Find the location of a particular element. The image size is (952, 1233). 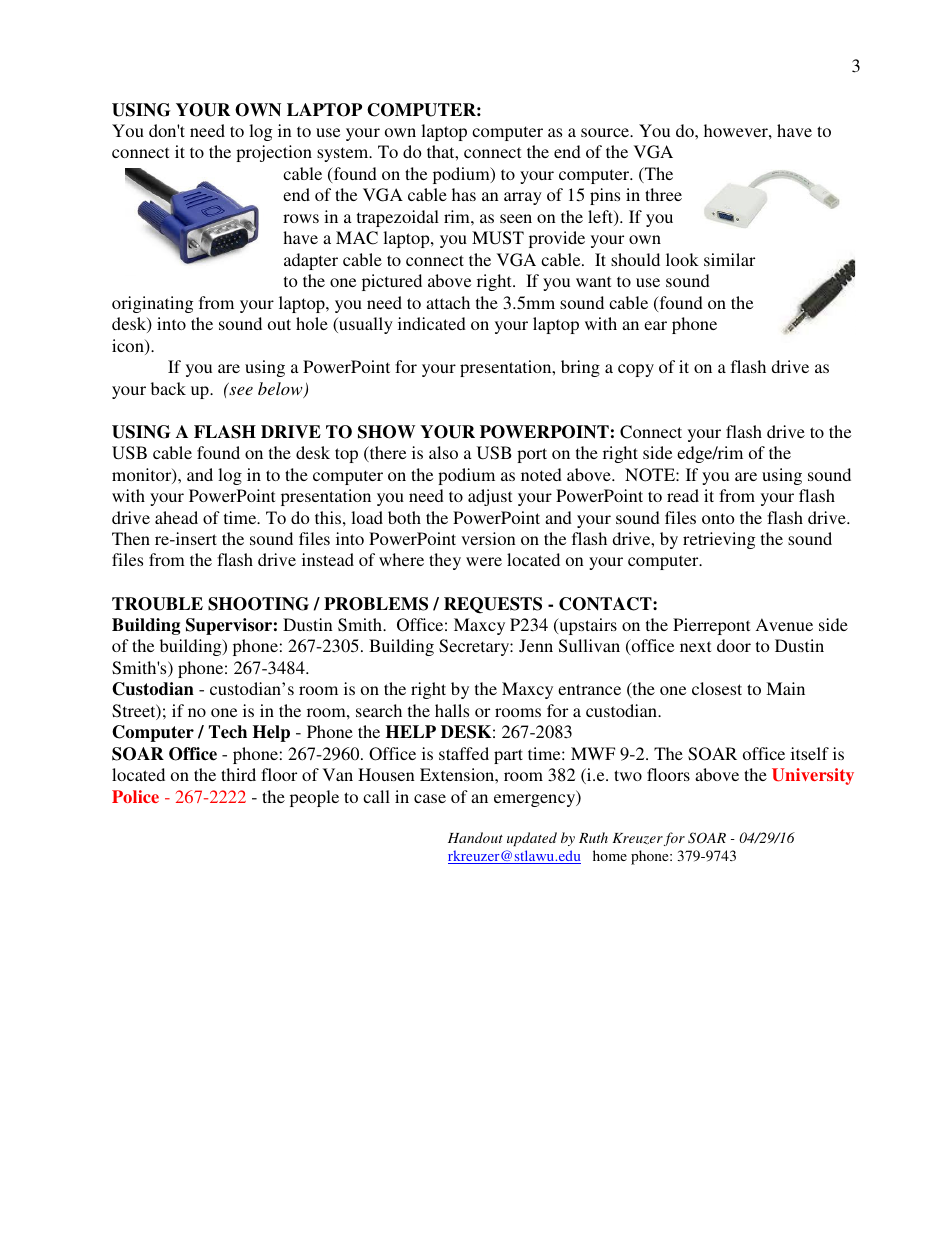

indicated is located at coordinates (432, 323).
